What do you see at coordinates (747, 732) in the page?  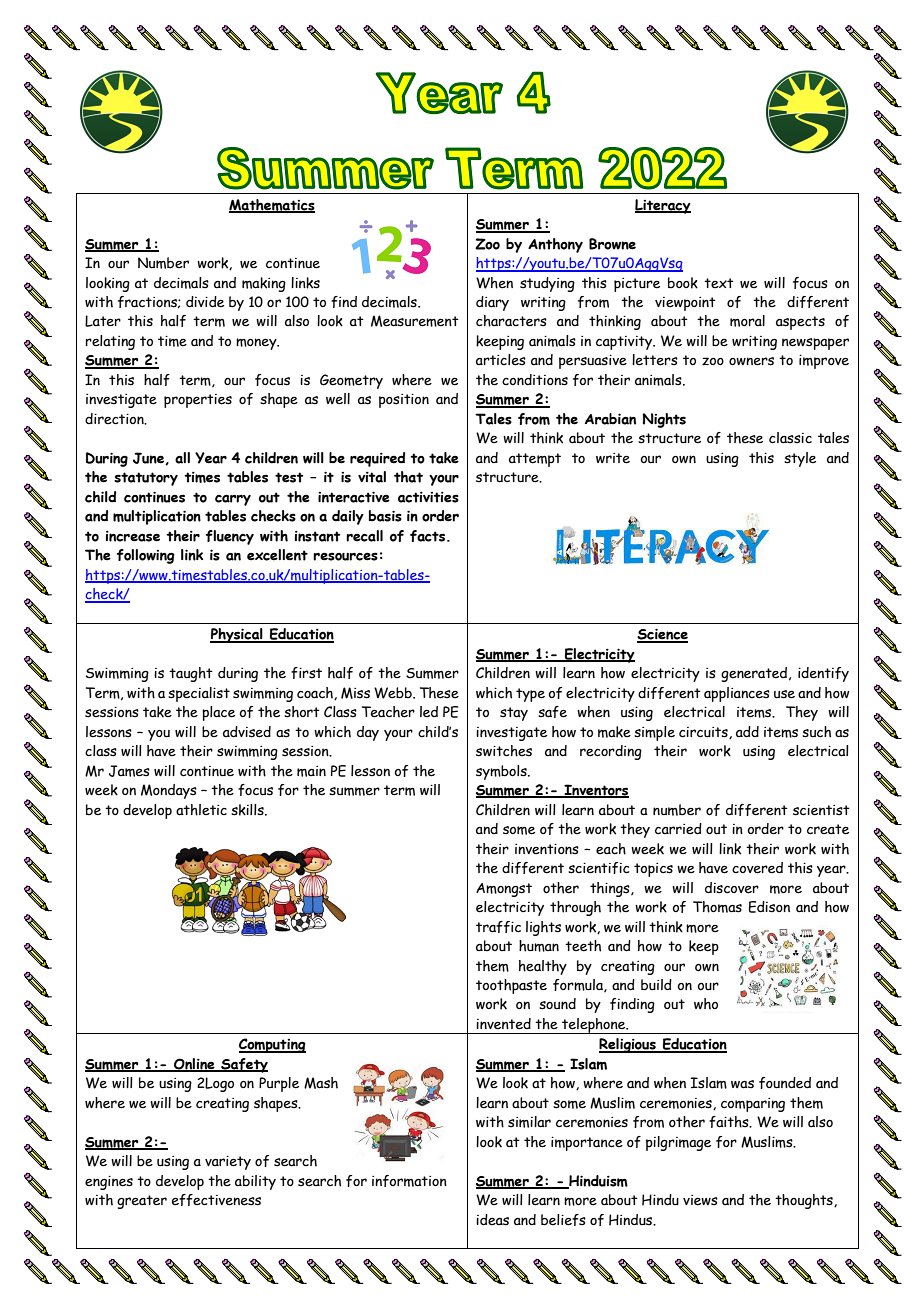 I see `add` at bounding box center [747, 732].
